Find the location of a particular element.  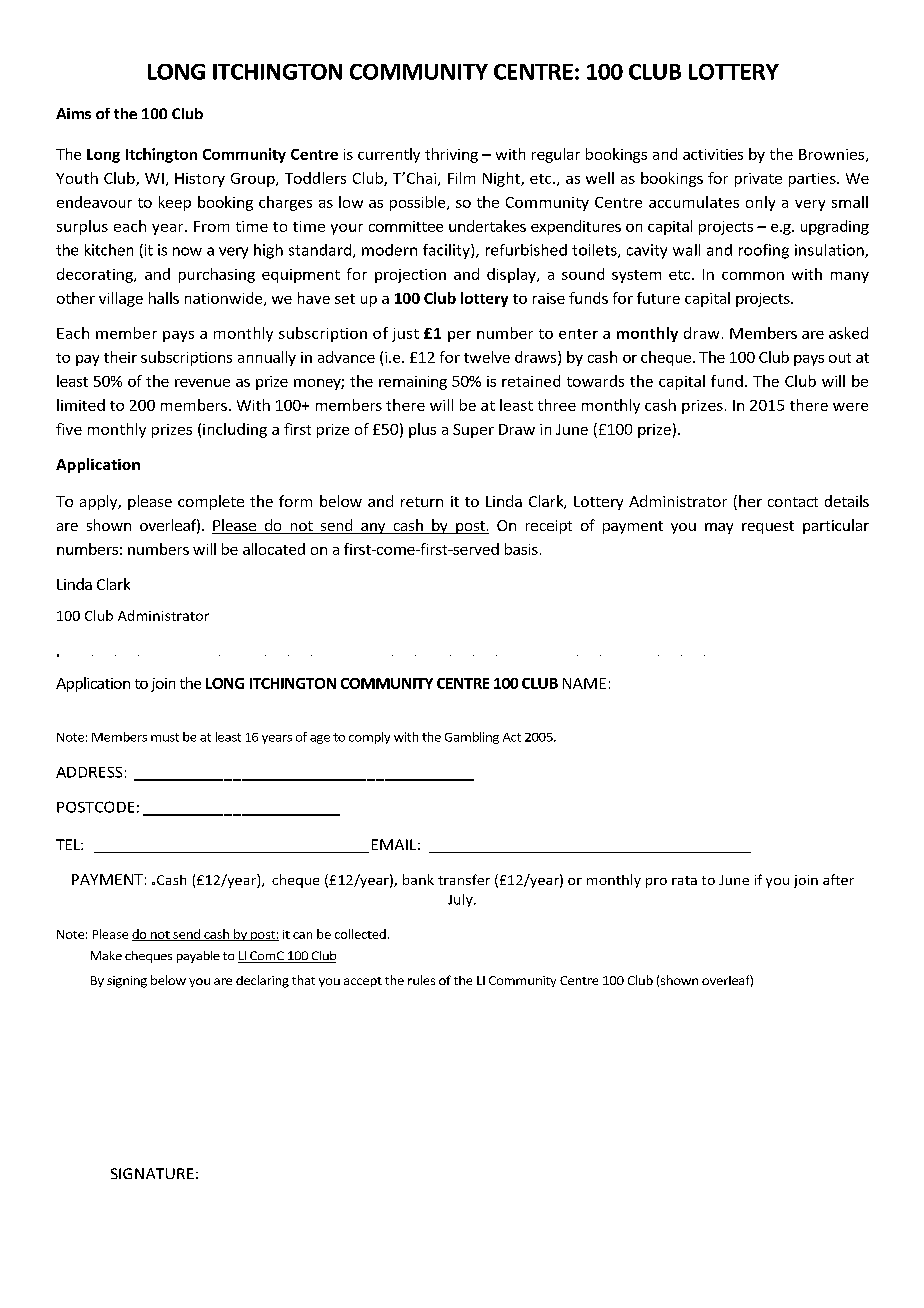

activities is located at coordinates (713, 154).
